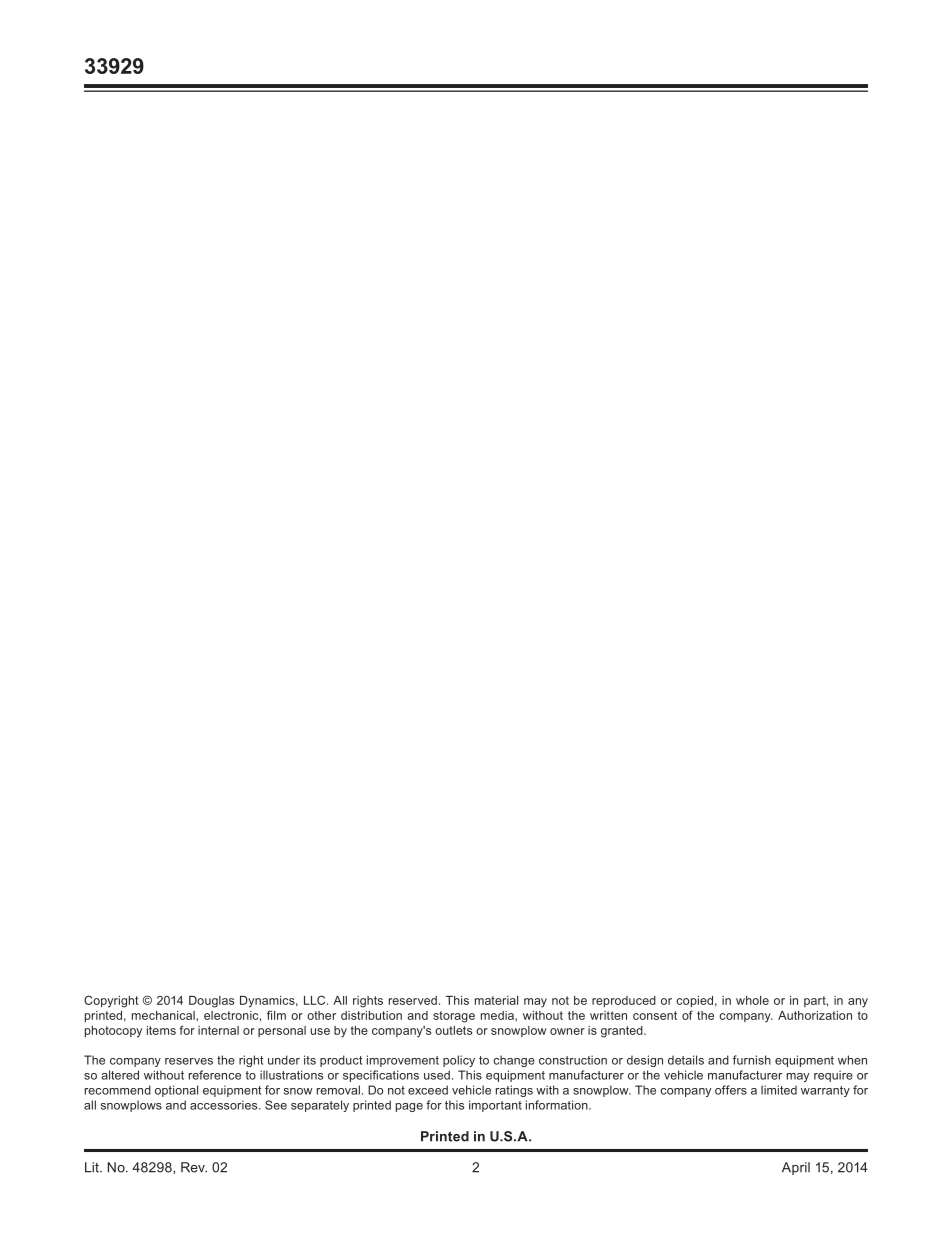  Describe the element at coordinates (796, 1168) in the screenshot. I see `April` at that location.
